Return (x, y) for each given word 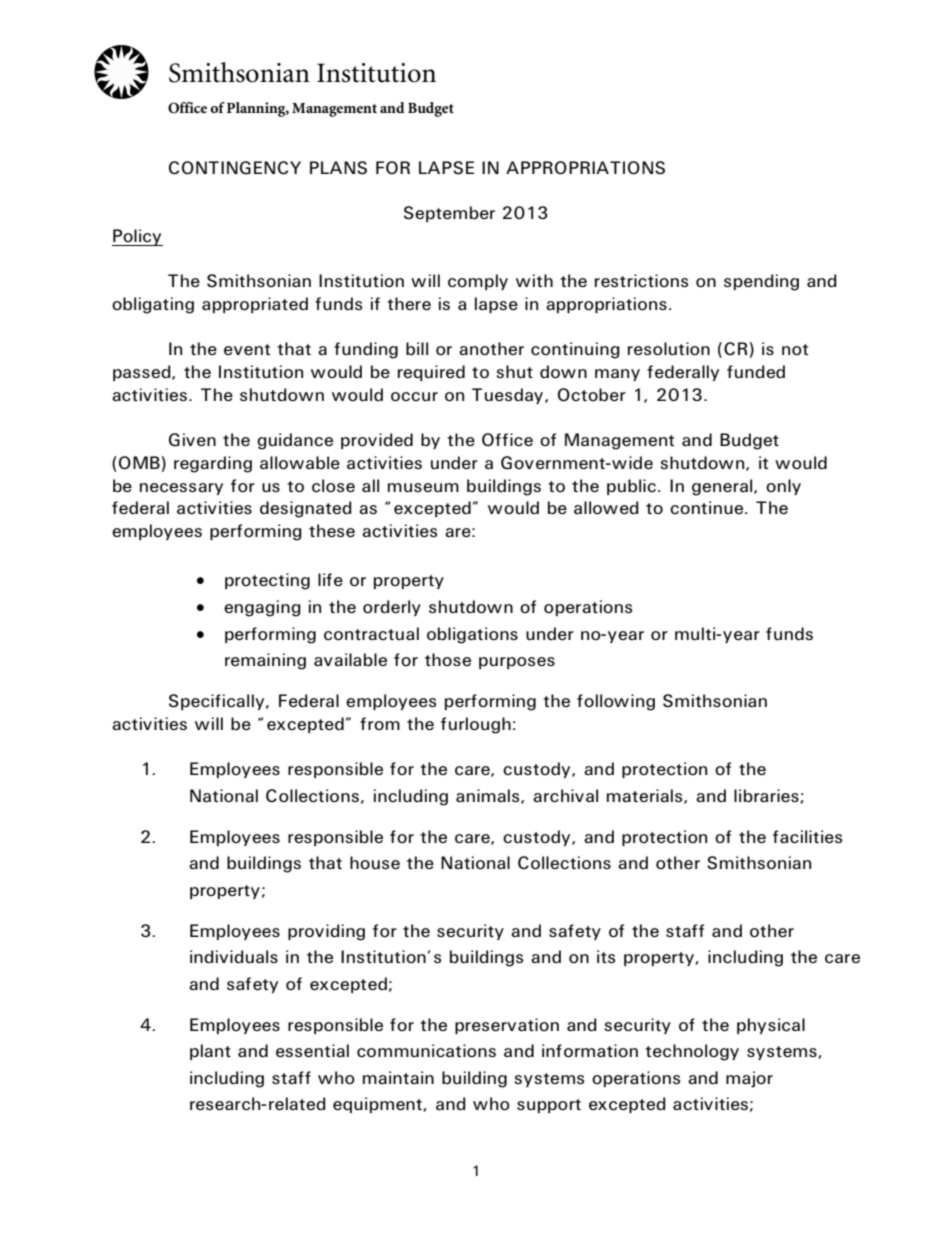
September (449, 214)
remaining (265, 661)
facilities (807, 837)
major (749, 1079)
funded (756, 371)
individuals (234, 956)
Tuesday (509, 396)
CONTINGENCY (235, 168)
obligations (472, 635)
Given (192, 440)
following (616, 702)
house (375, 863)
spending (761, 282)
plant (210, 1052)
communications (426, 1051)
